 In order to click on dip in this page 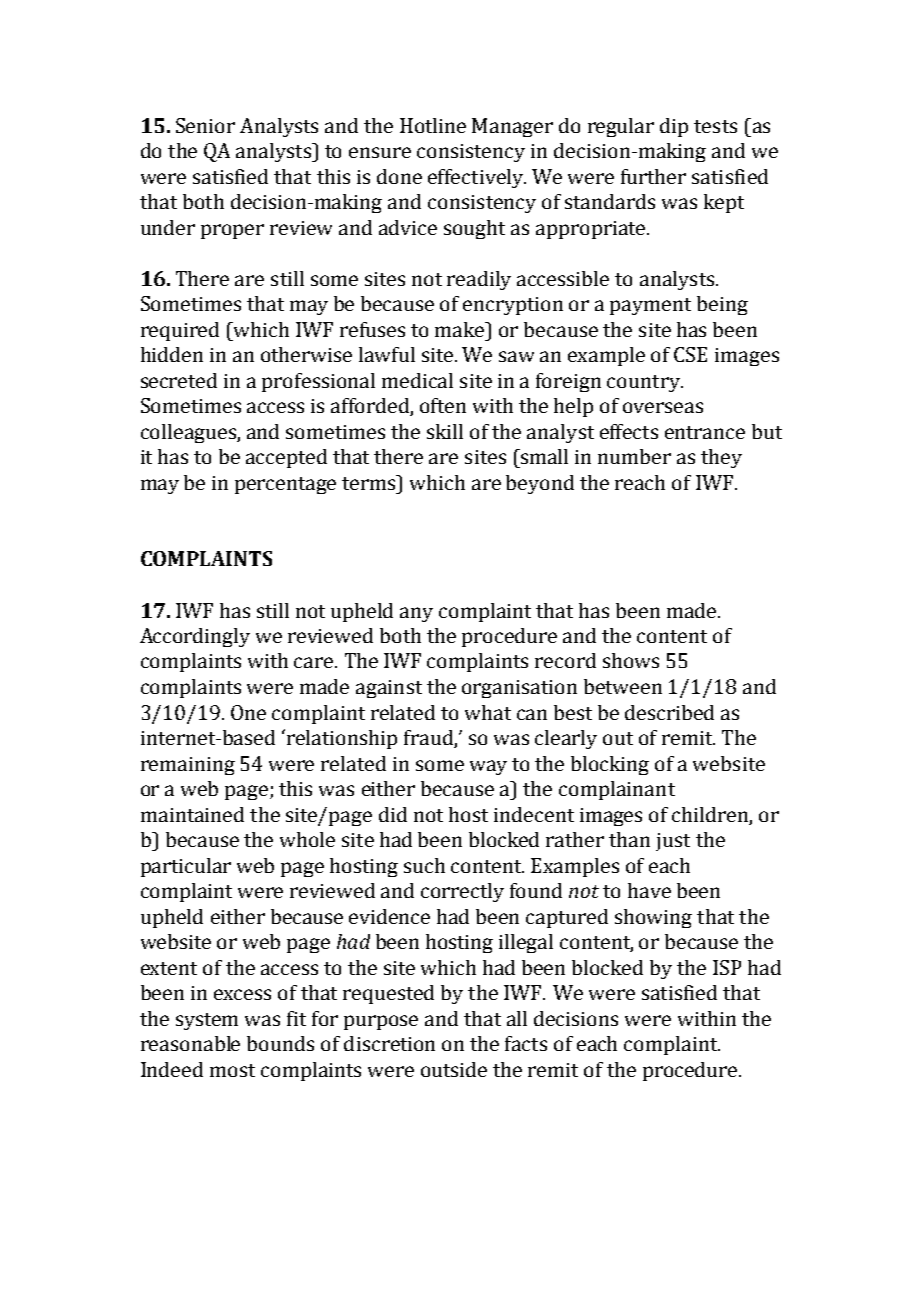, I will do `click(674, 127)`.
